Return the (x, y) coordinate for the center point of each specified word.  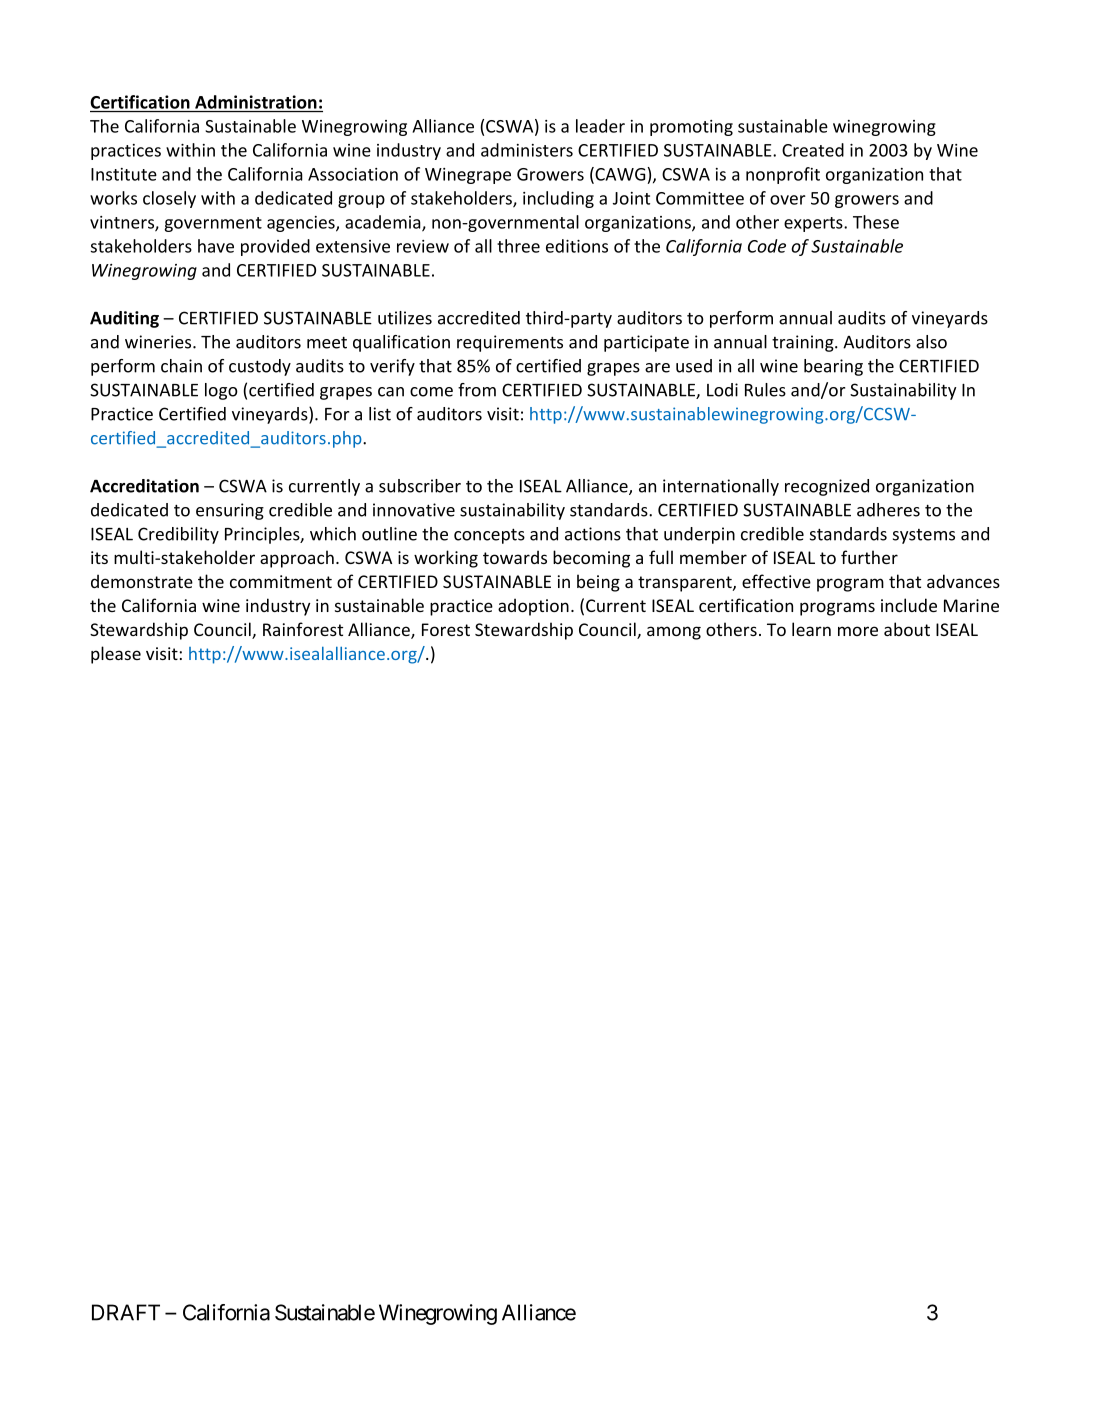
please (116, 655)
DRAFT (126, 1312)
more (858, 631)
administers (527, 150)
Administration (256, 102)
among (674, 633)
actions (593, 534)
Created (813, 150)
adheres (888, 510)
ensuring (230, 511)
